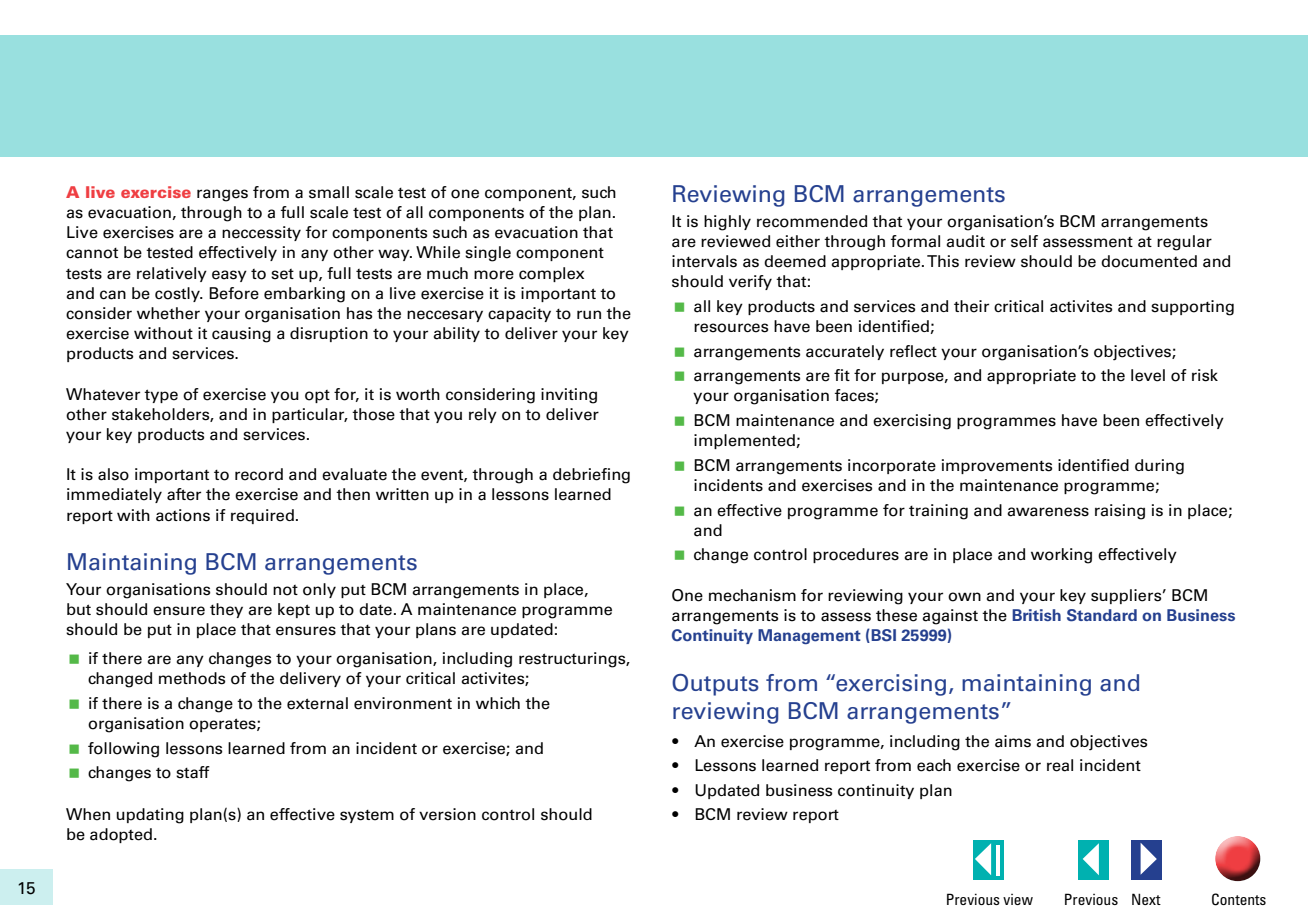  Describe the element at coordinates (121, 835) in the screenshot. I see `adopted` at that location.
